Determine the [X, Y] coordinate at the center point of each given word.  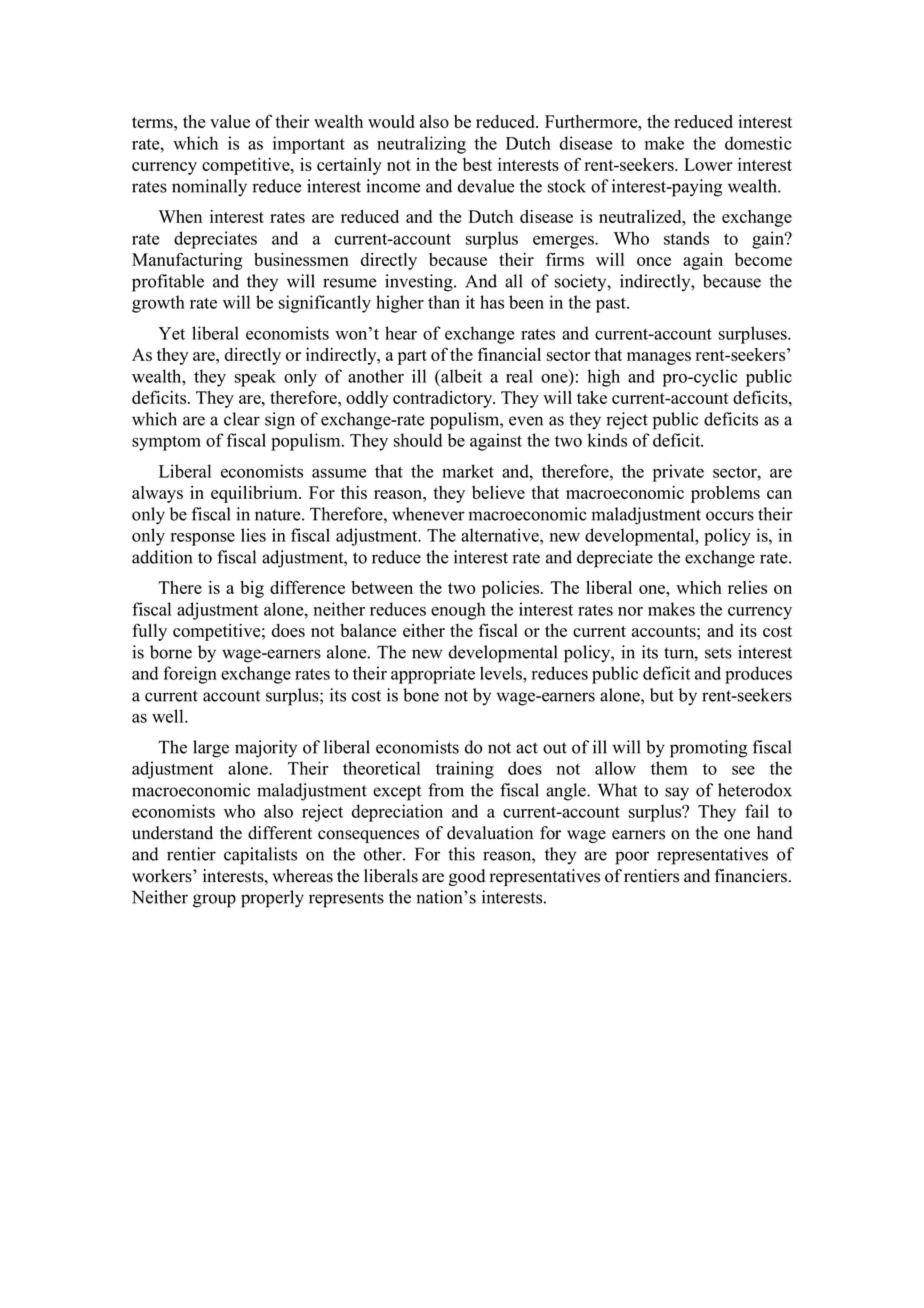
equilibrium [255, 494]
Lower [708, 164]
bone [421, 695]
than [444, 302]
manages [659, 358]
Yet [171, 333]
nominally [209, 188]
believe [498, 492]
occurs [730, 516]
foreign [190, 675]
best [477, 164]
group [214, 901]
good [467, 877]
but [662, 695]
